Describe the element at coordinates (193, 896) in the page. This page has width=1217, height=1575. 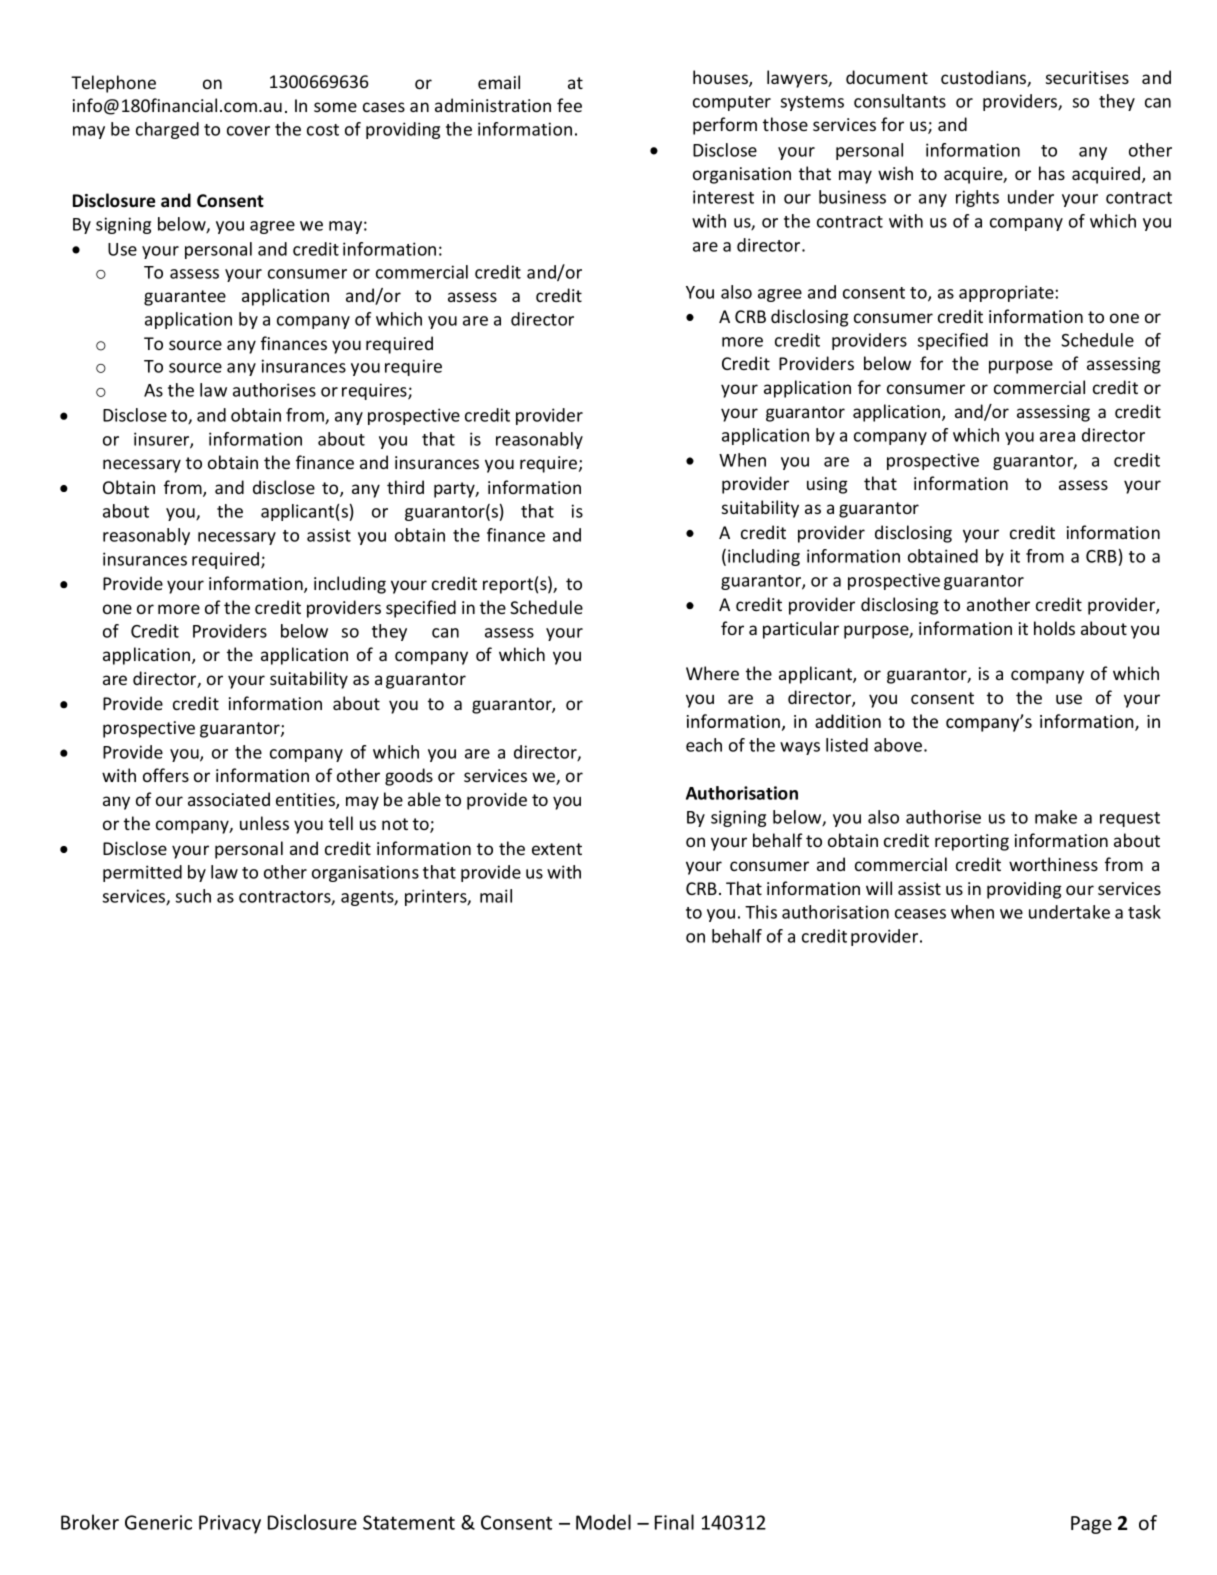
I see `such` at that location.
